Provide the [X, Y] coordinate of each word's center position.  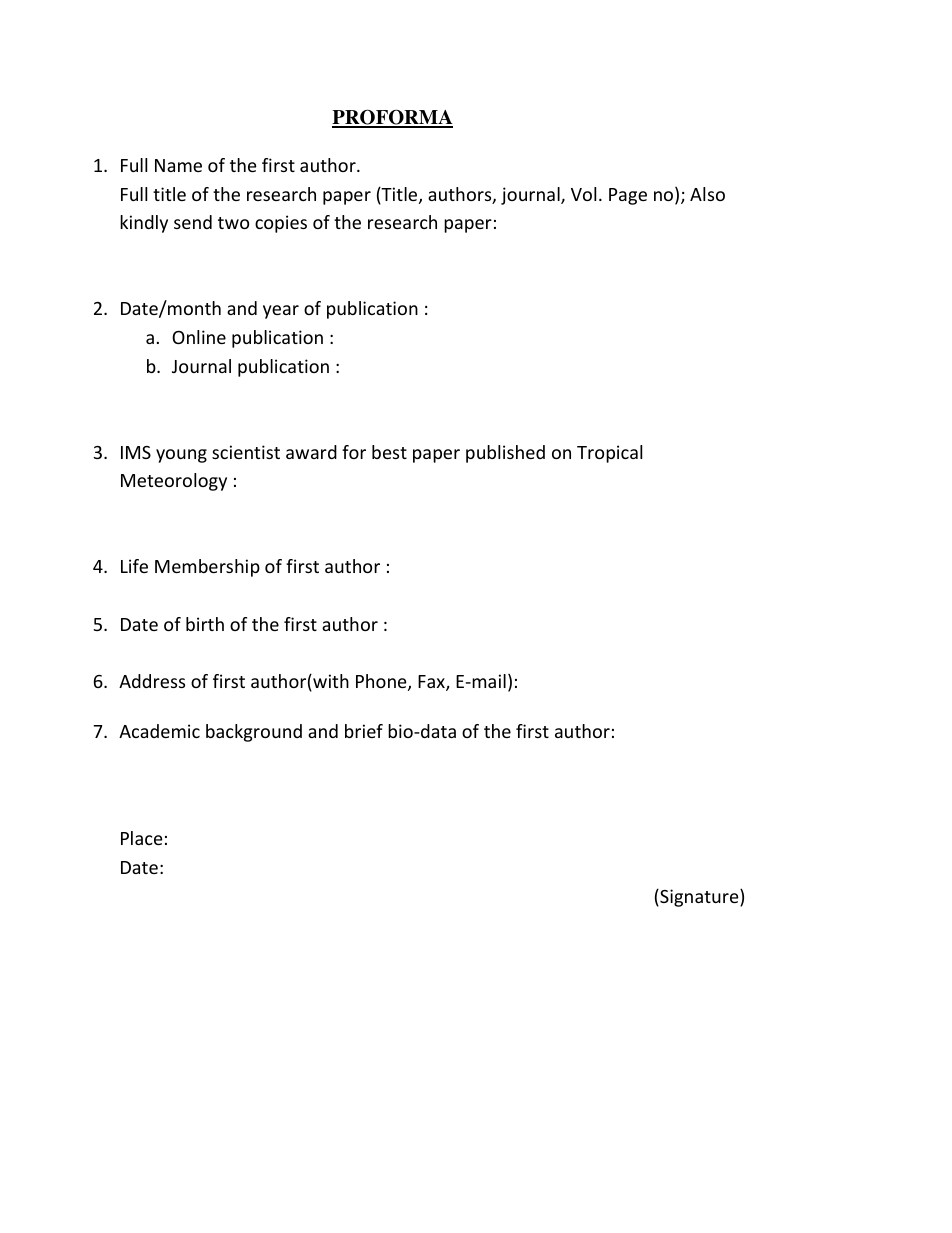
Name [178, 165]
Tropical [609, 454]
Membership [207, 568]
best [389, 452]
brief [364, 731]
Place [142, 838]
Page [628, 196]
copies [281, 224]
